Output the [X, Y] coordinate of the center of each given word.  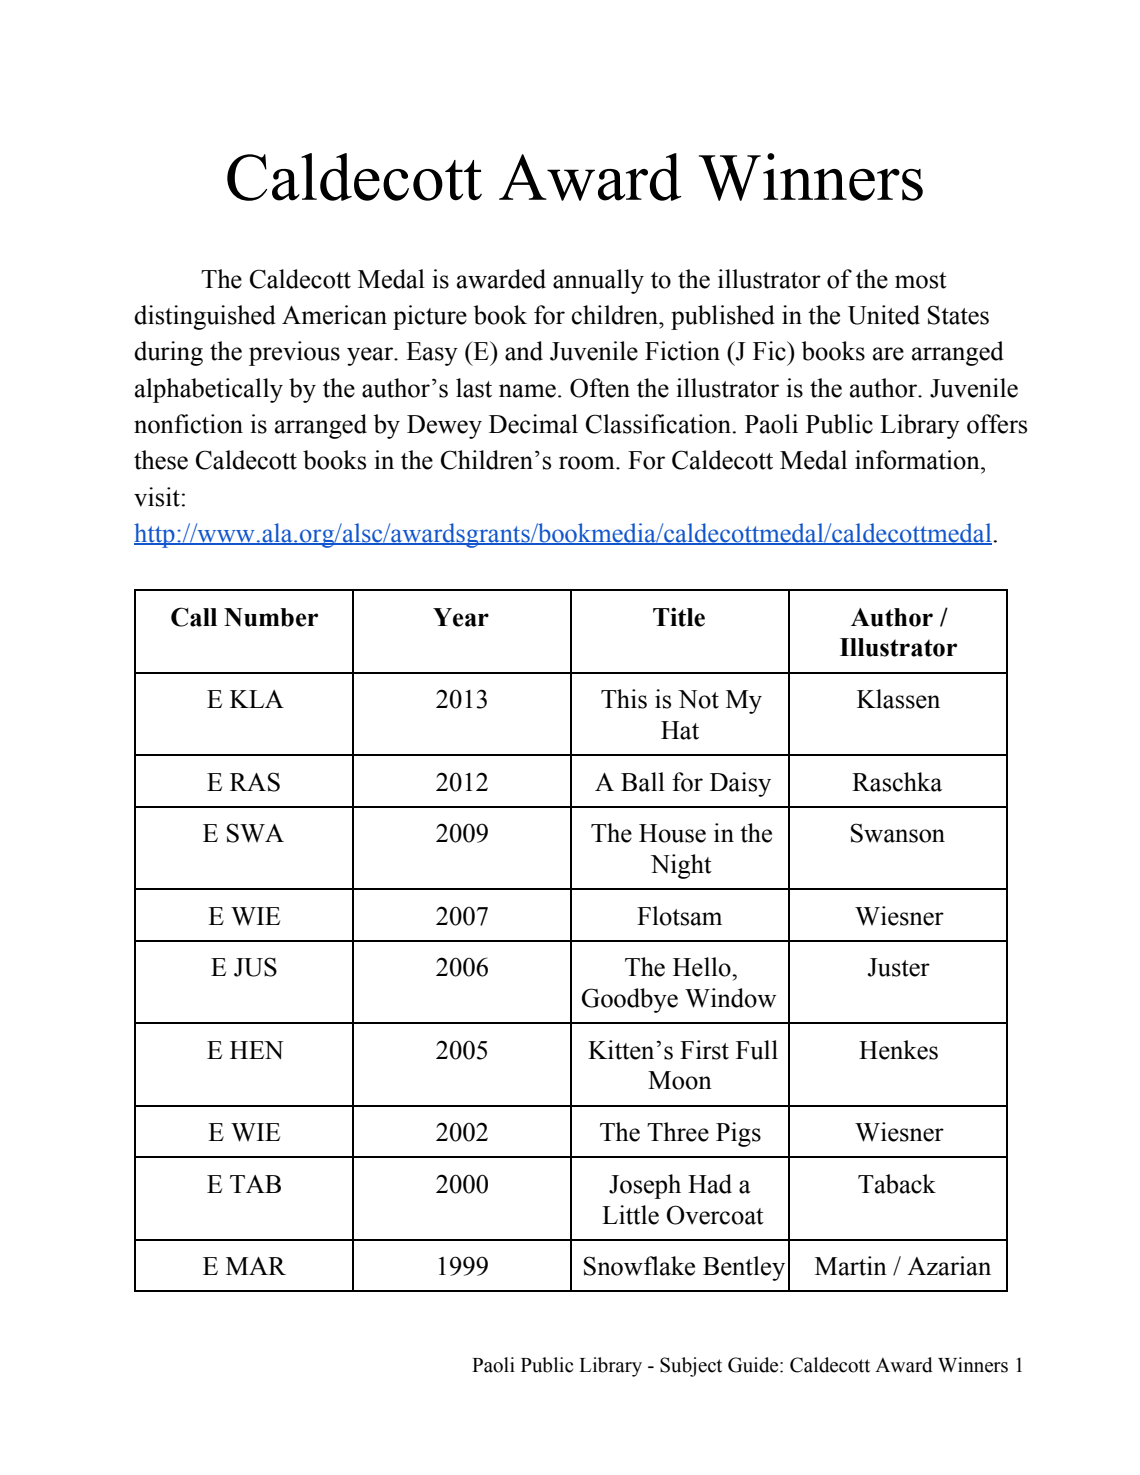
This [624, 699]
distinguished [205, 317]
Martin [851, 1266]
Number [271, 617]
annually [598, 281]
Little [630, 1215]
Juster [898, 967]
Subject [691, 1367]
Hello [703, 967]
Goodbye [630, 1000]
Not [698, 699]
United [884, 315]
